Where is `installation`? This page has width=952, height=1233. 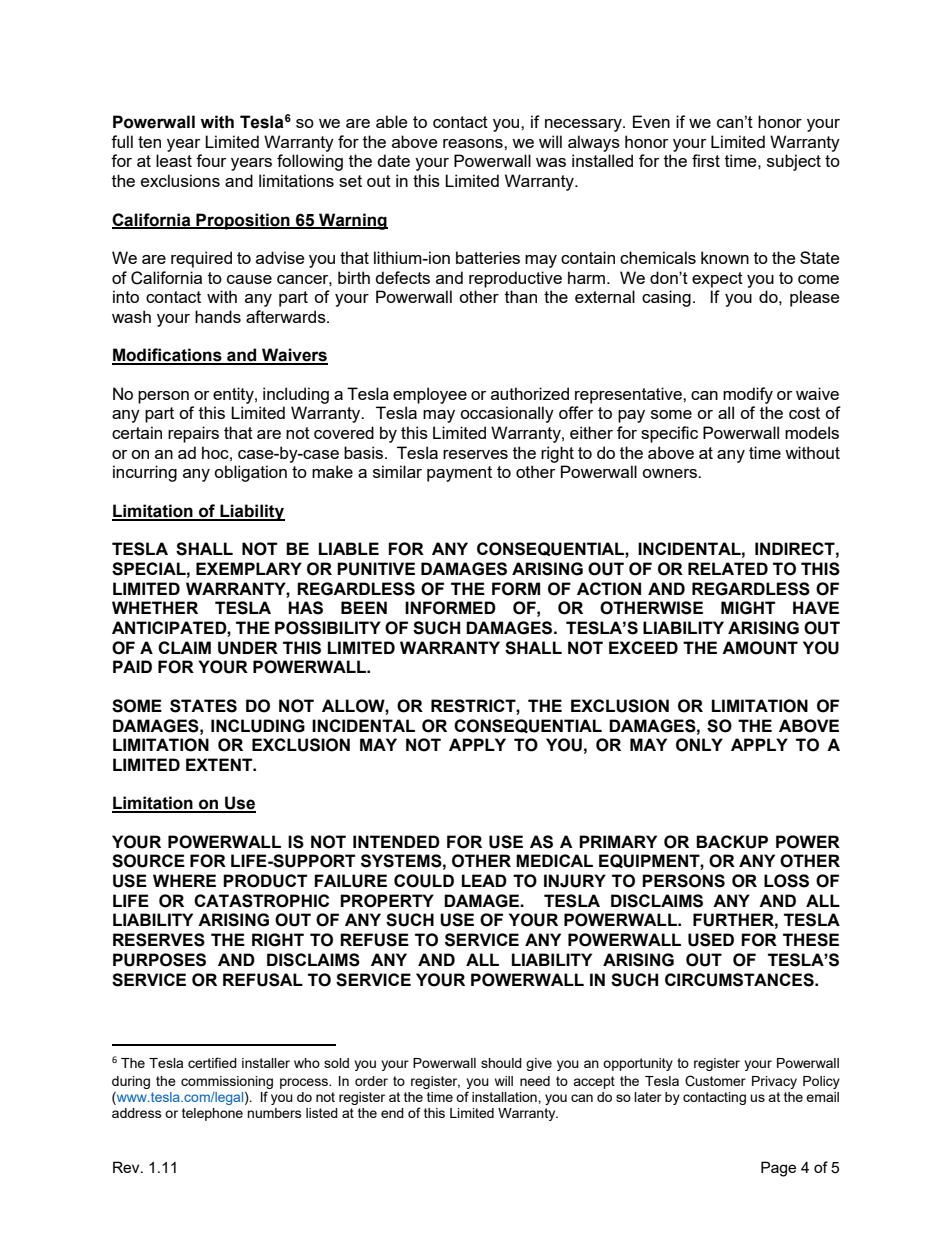 installation is located at coordinates (505, 1097).
